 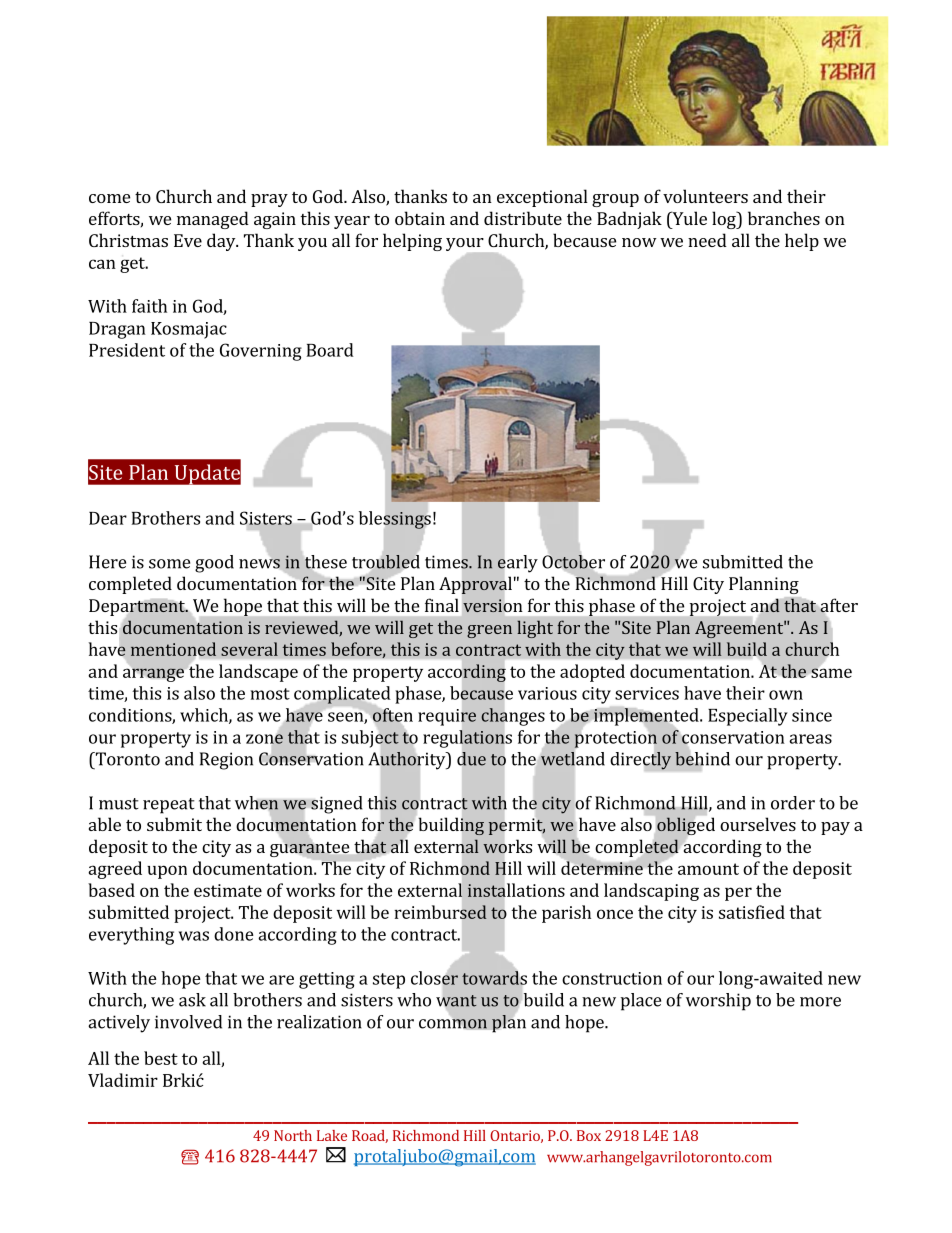 I want to click on Dear, so click(x=108, y=518).
